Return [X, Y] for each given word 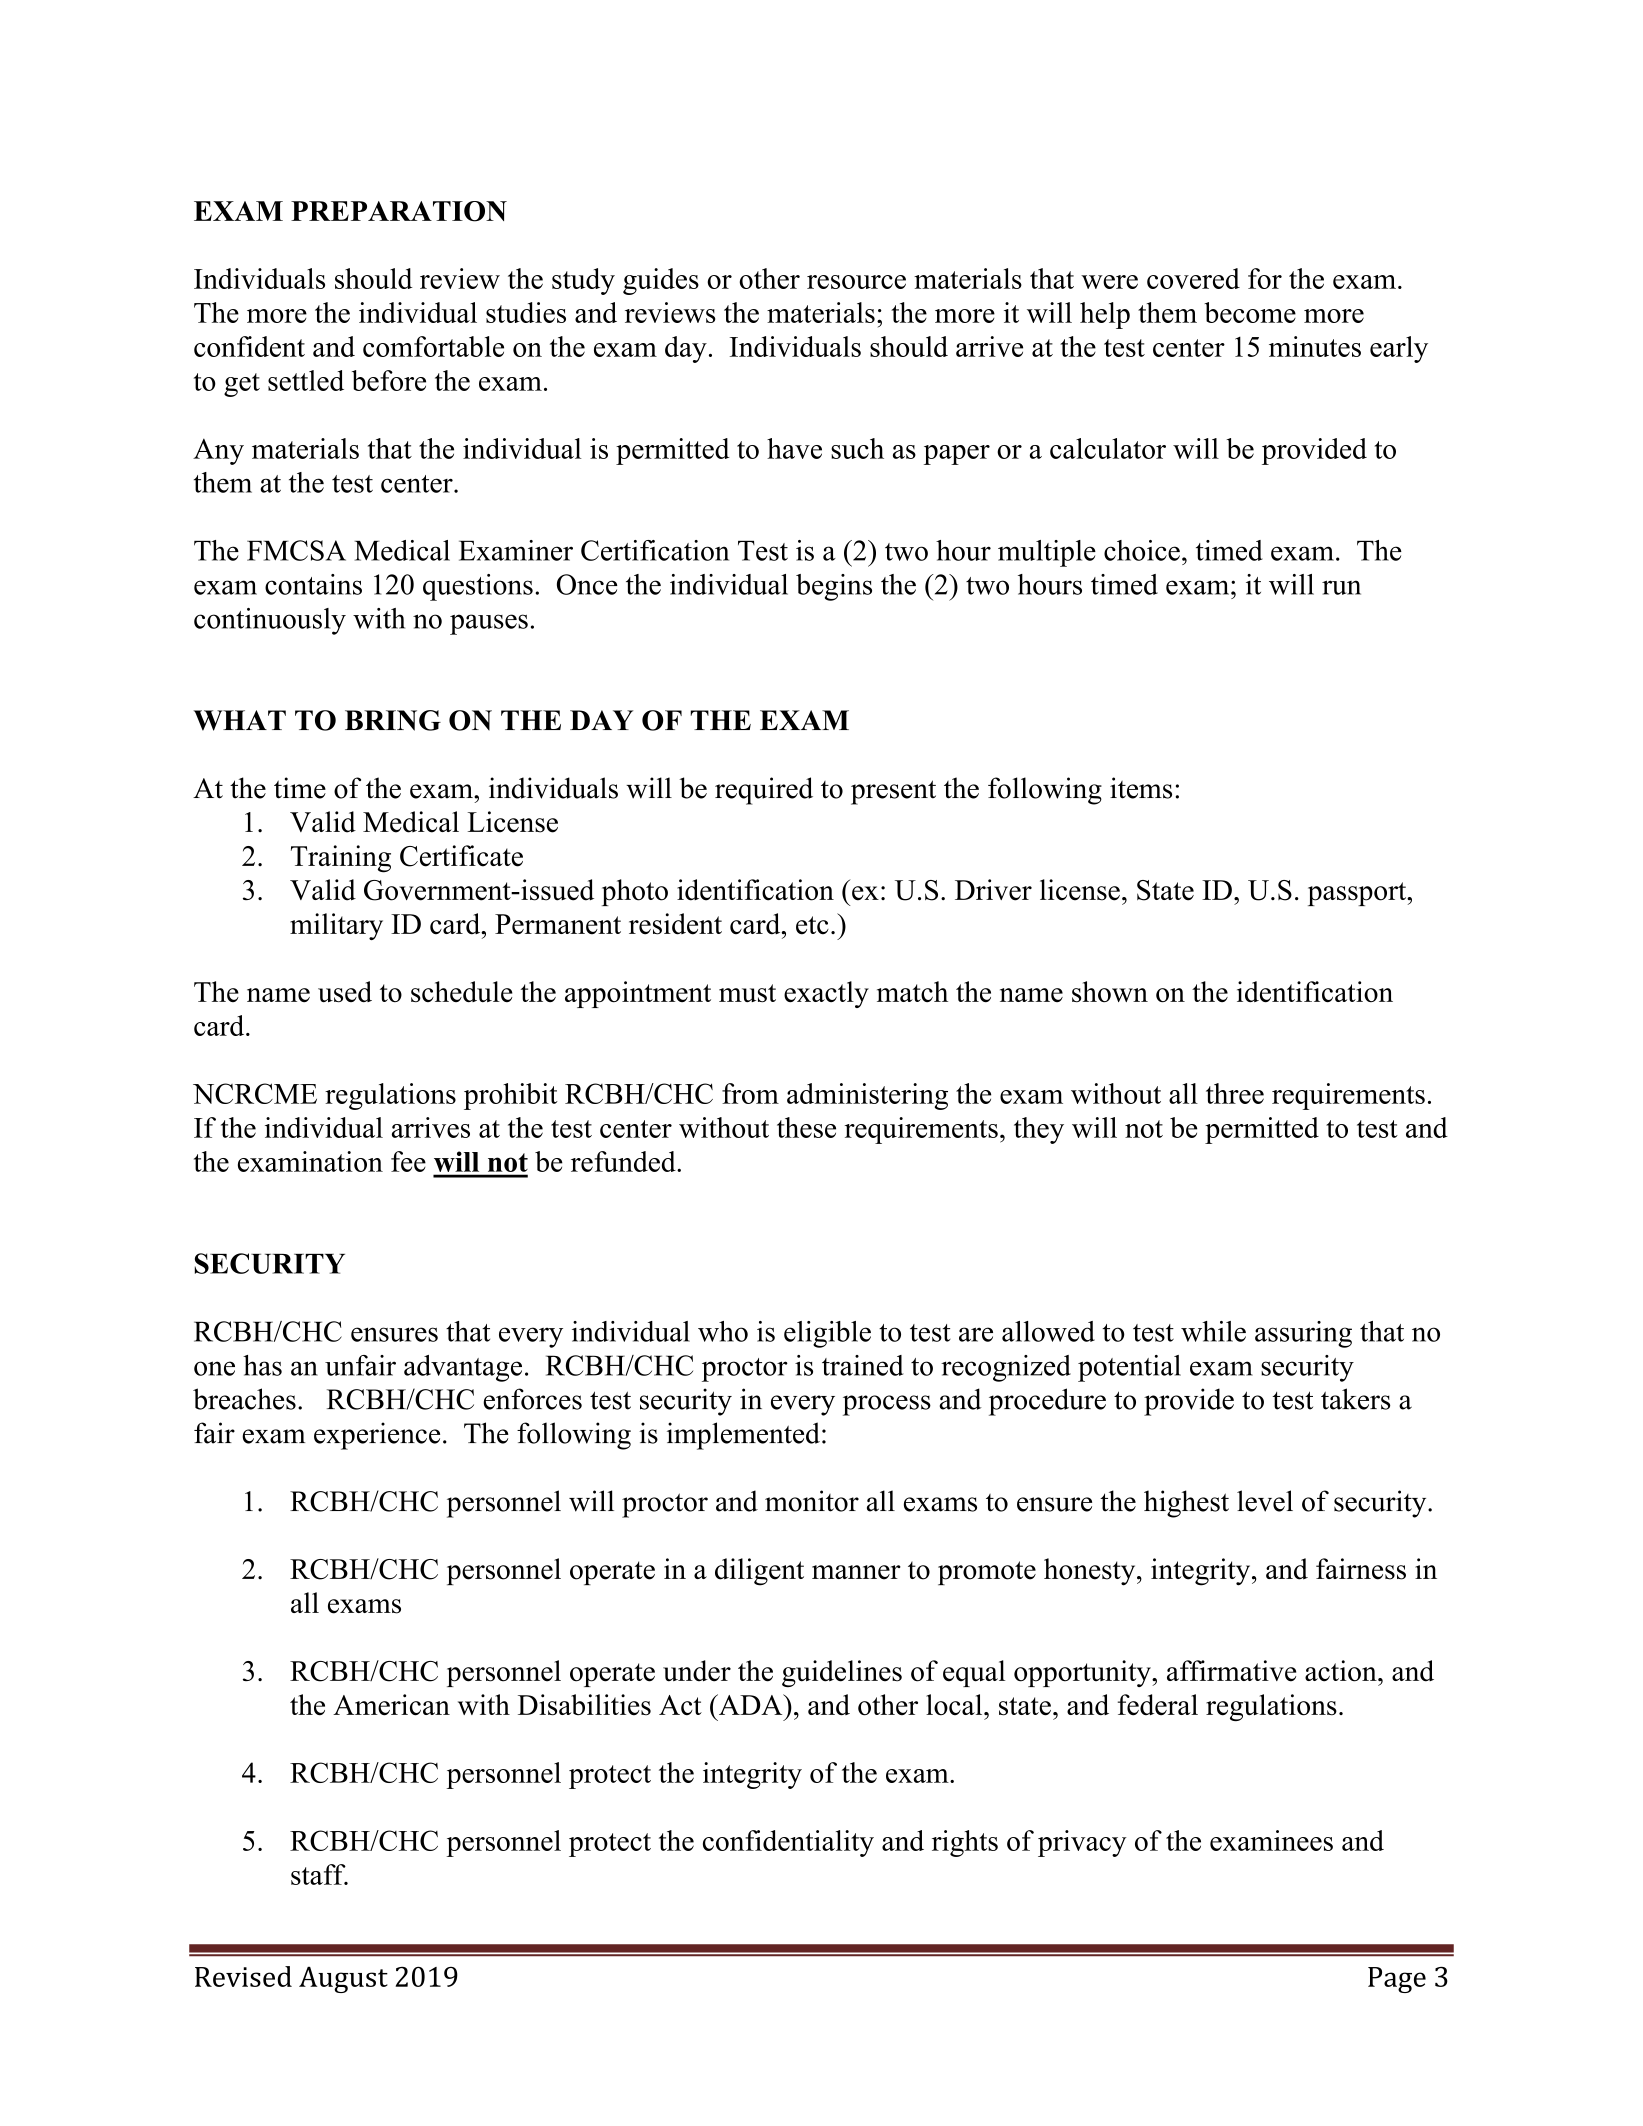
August [343, 1979]
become [1250, 312]
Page [1397, 1980]
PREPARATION [399, 211]
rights [965, 1843]
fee [408, 1161]
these [806, 1127]
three [1235, 1093]
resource [856, 282]
